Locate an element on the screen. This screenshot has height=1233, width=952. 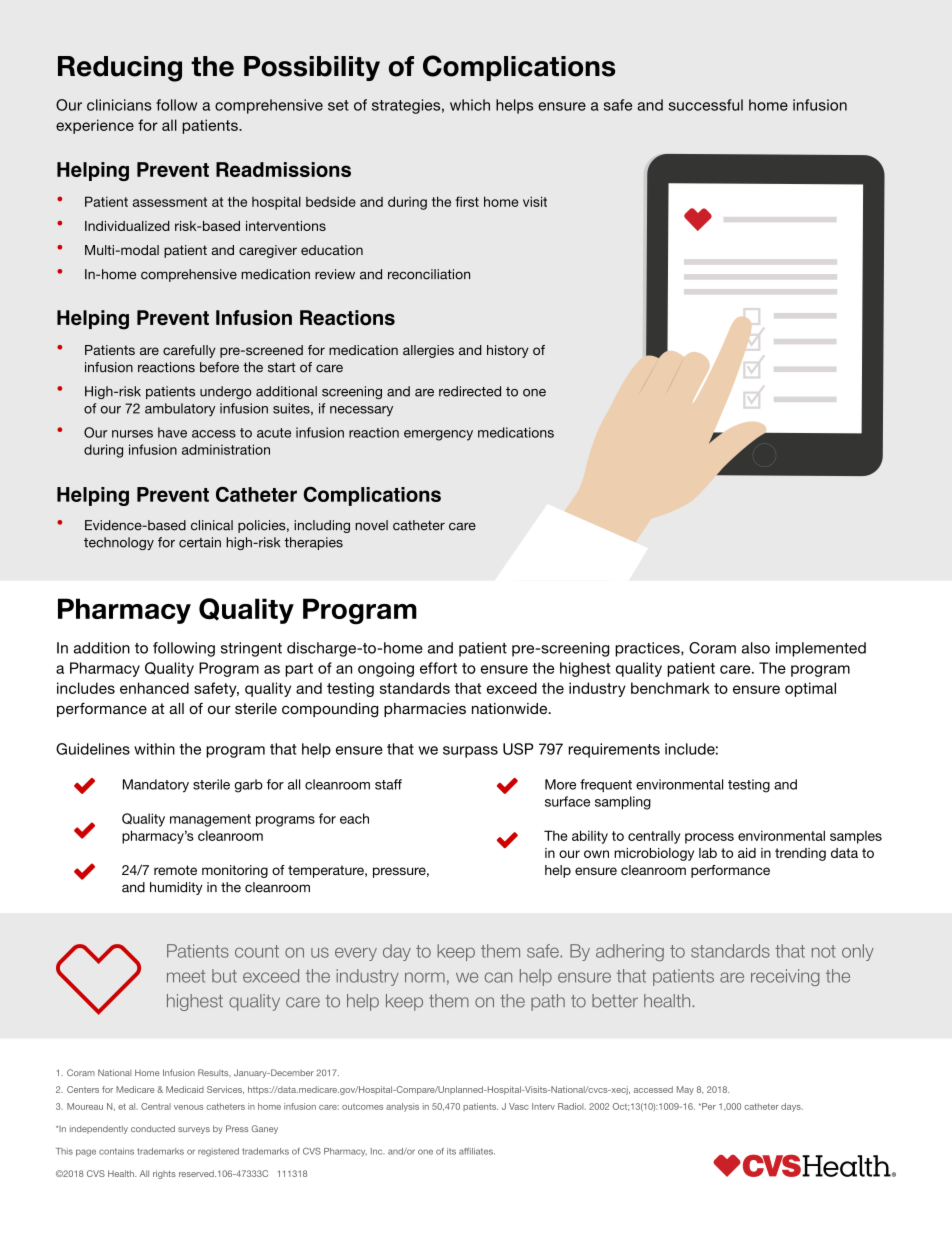
conducted is located at coordinates (153, 1128).
